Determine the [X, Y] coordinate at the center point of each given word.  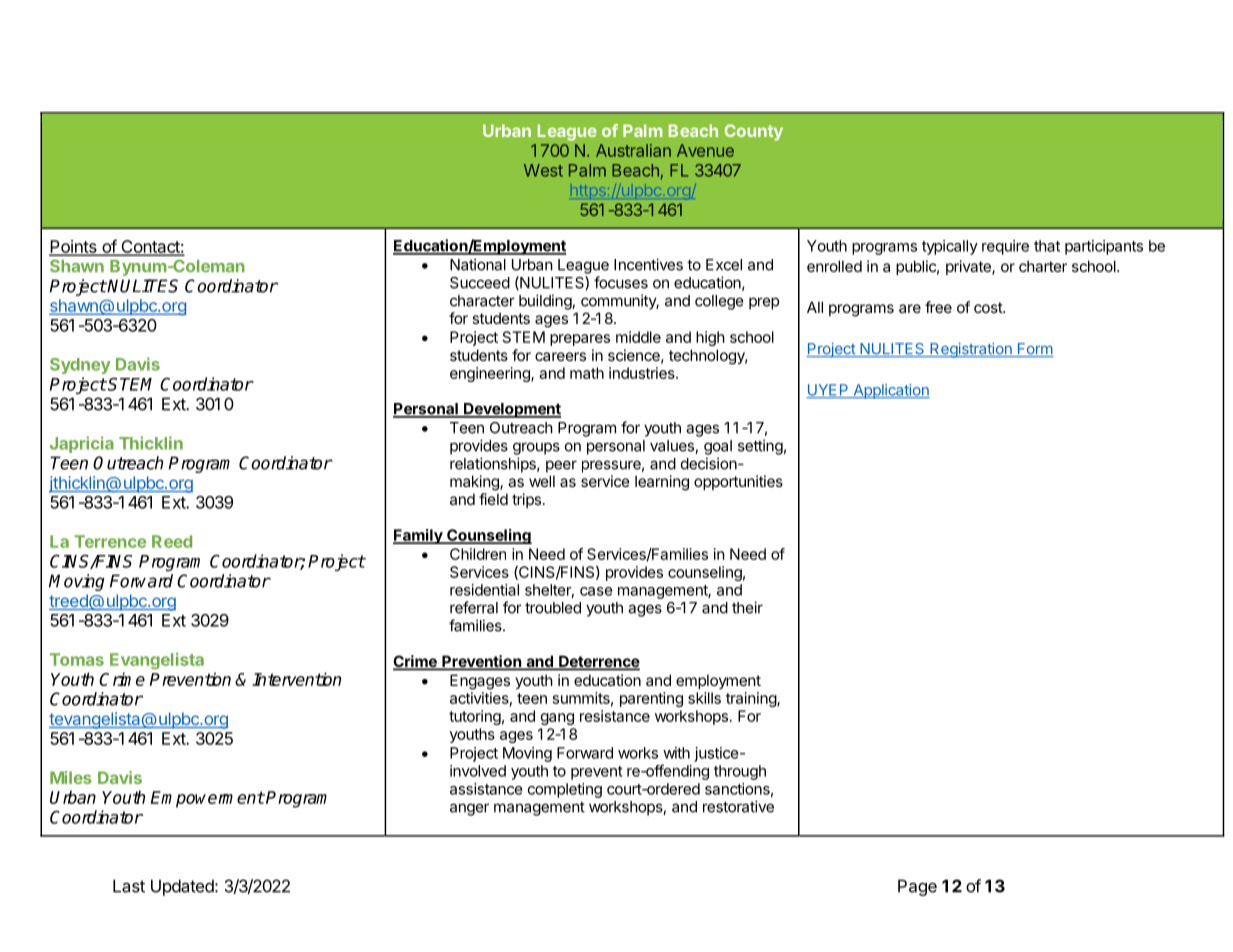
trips [526, 500]
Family [419, 536]
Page [917, 887]
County [753, 132]
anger [469, 809]
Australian [633, 150]
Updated [183, 887]
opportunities [738, 482]
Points [74, 247]
